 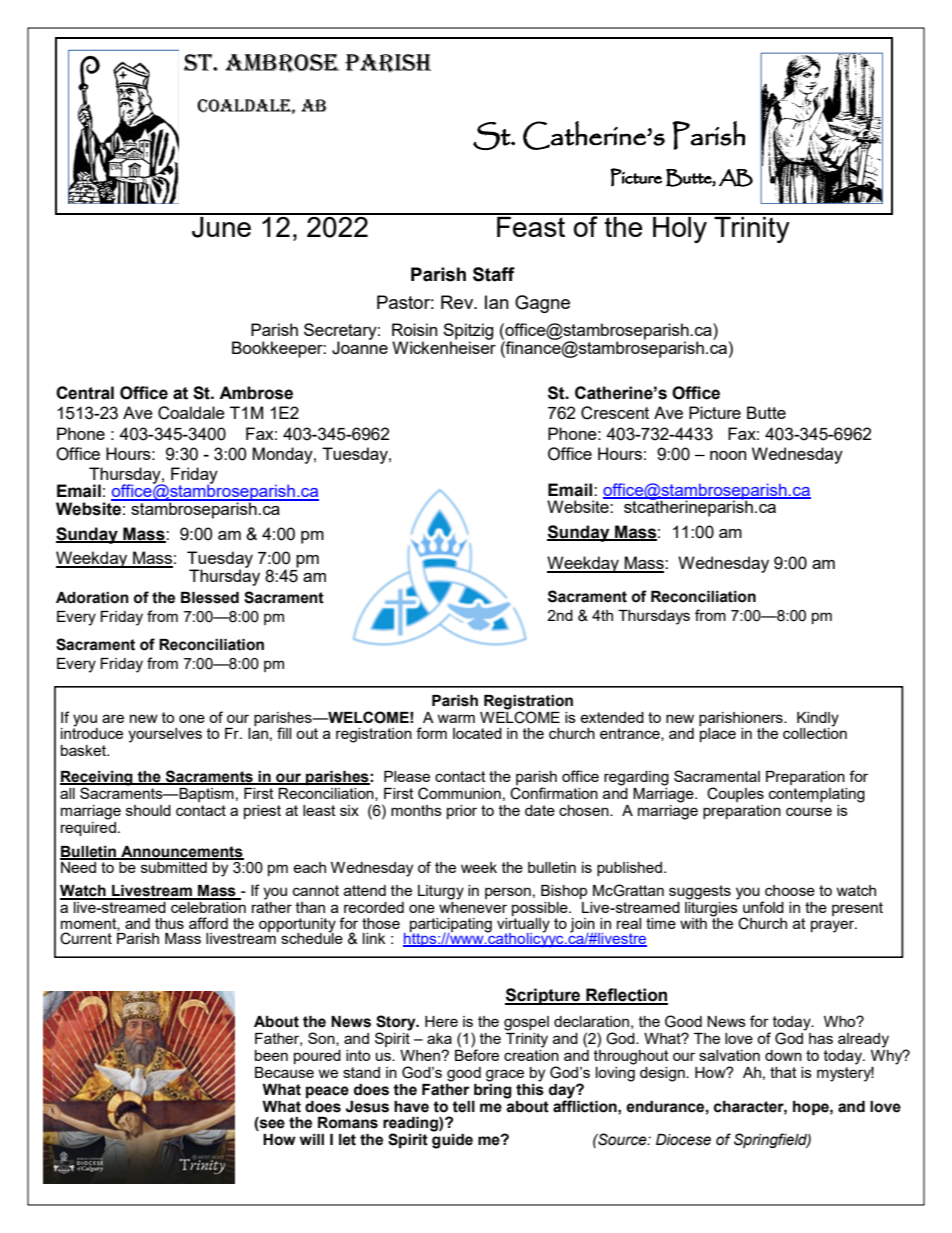 What do you see at coordinates (221, 226) in the screenshot?
I see `June` at bounding box center [221, 226].
